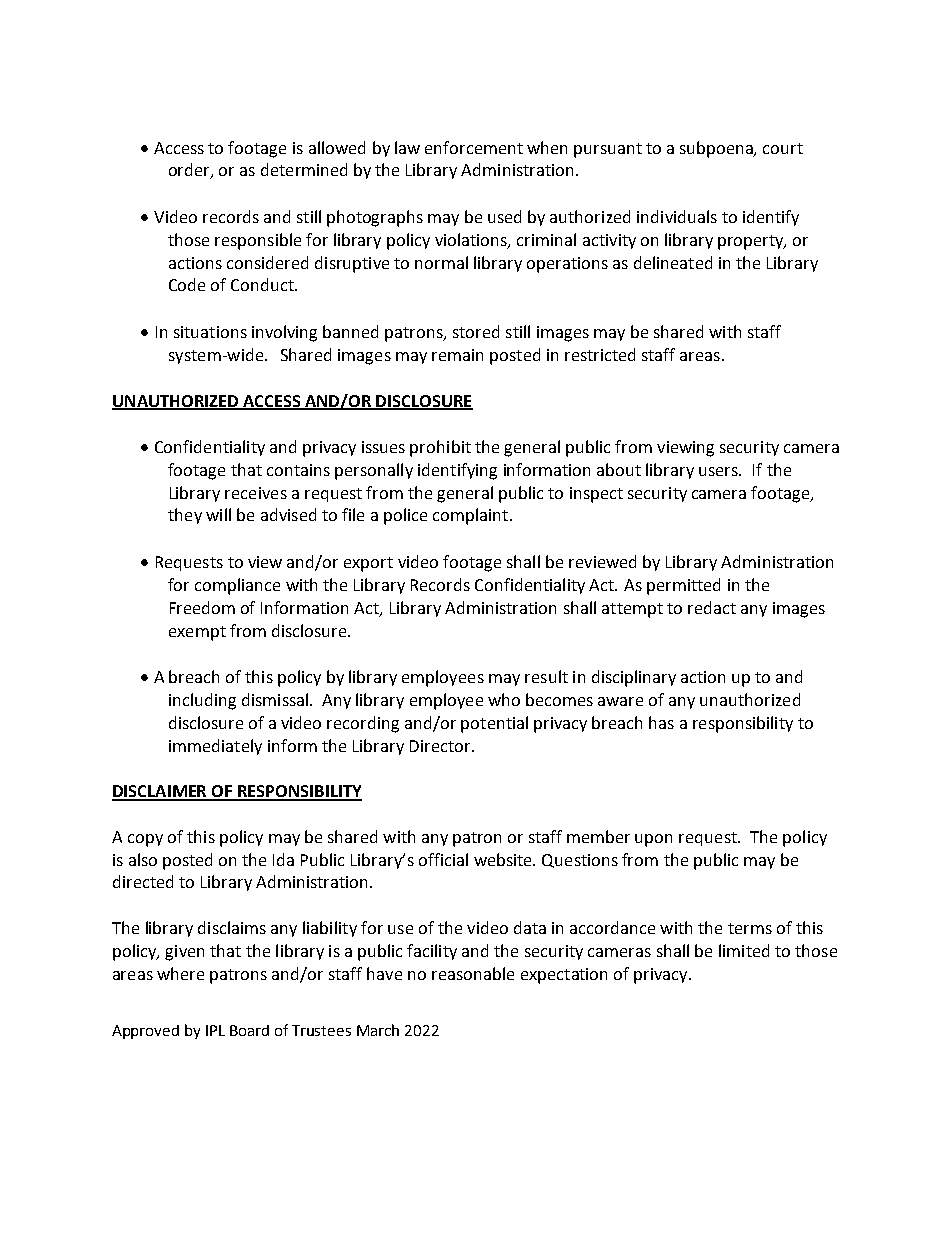  Describe the element at coordinates (661, 722) in the screenshot. I see `has` at that location.
